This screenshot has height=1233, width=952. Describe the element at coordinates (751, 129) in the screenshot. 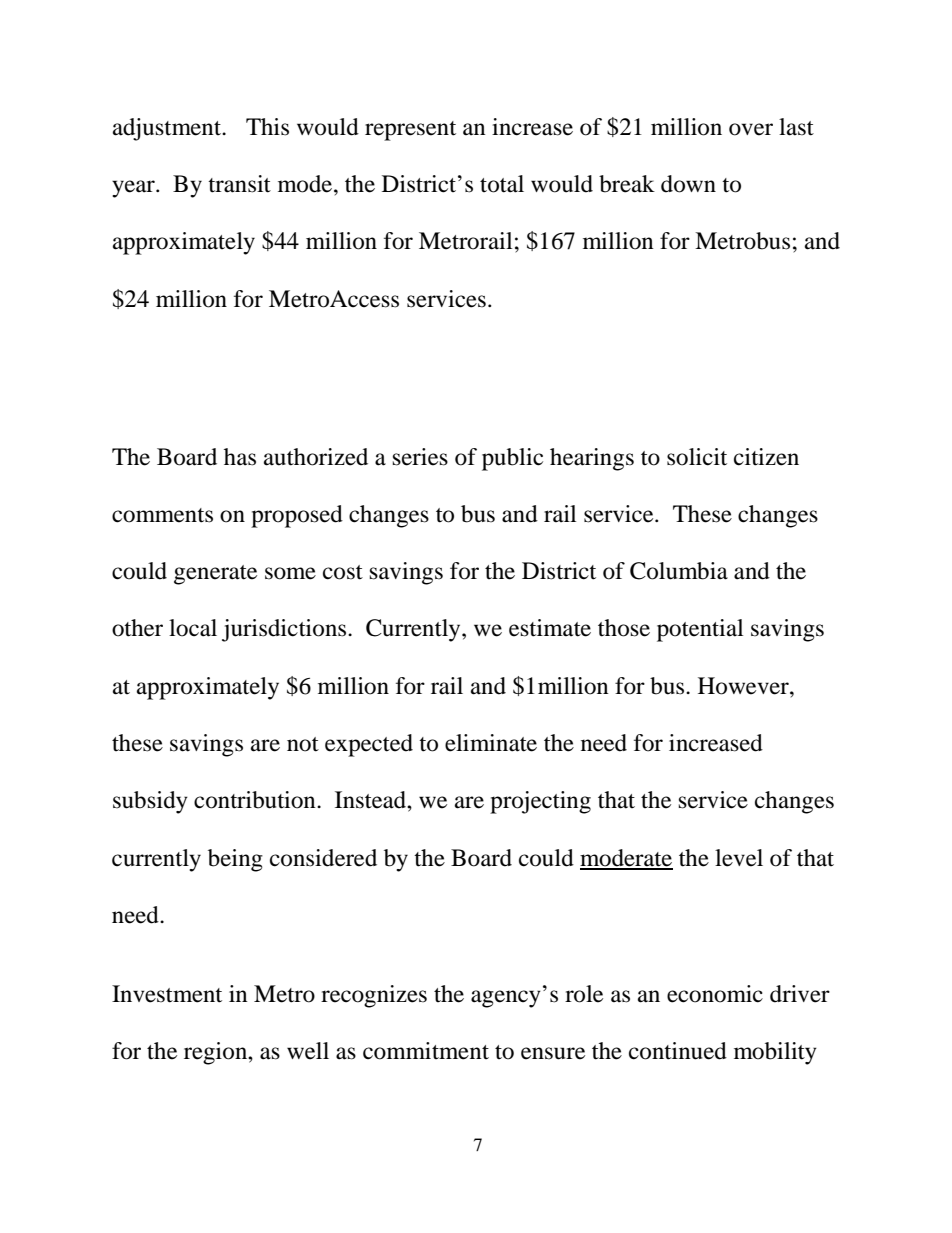

I see `over` at that location.
